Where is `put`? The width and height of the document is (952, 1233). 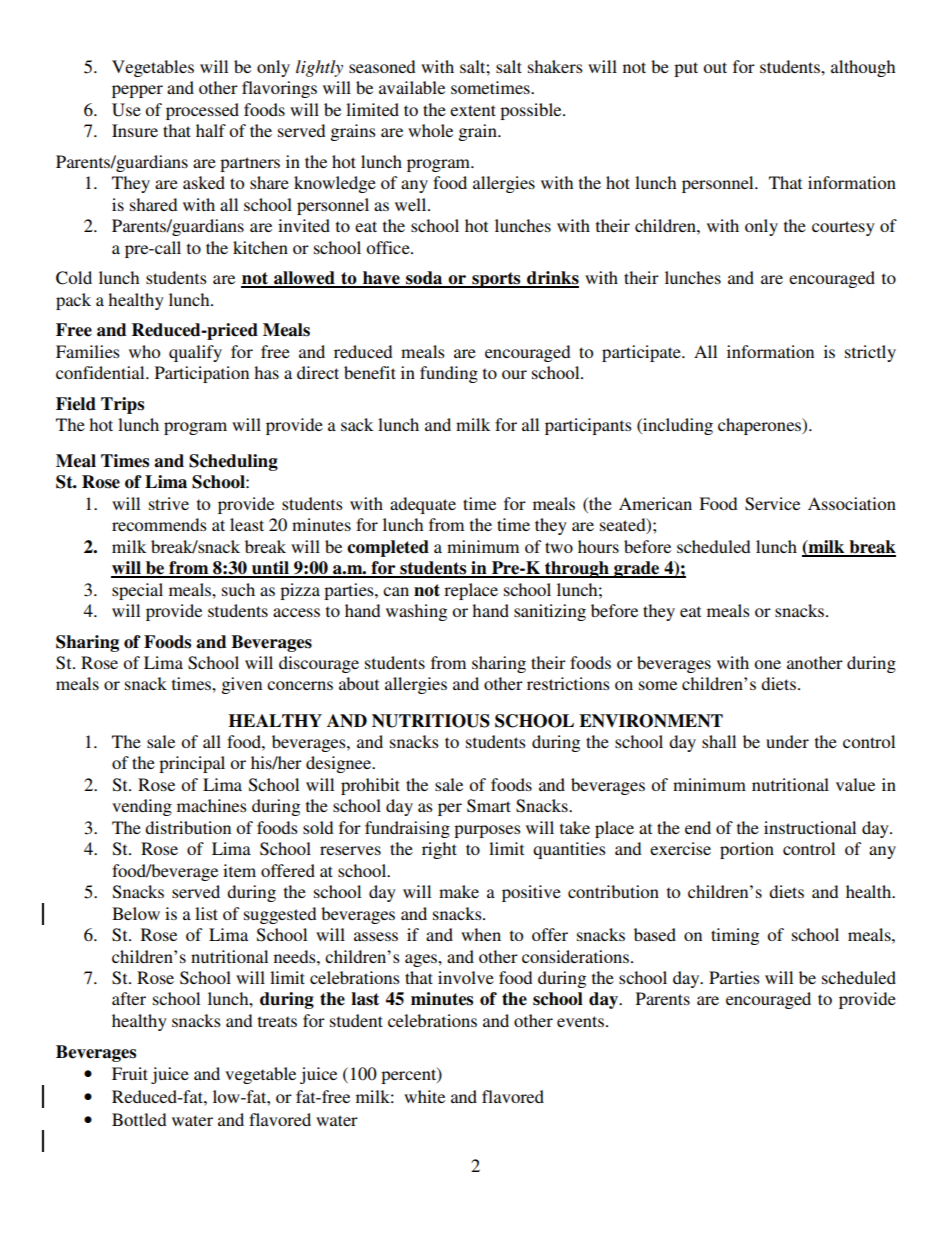 put is located at coordinates (686, 69).
